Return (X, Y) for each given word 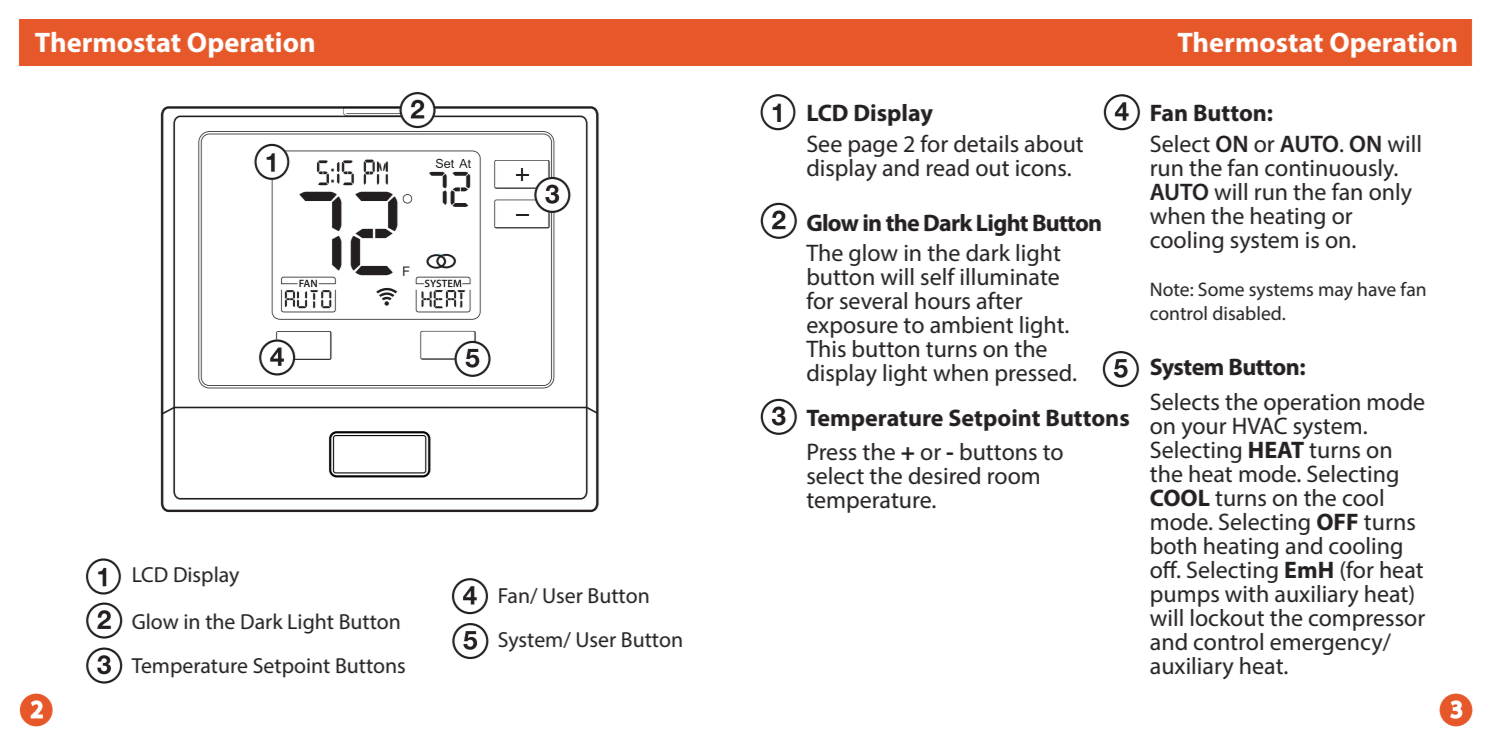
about (1053, 144)
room (1013, 478)
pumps (1185, 598)
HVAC (1260, 426)
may (1336, 293)
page (873, 148)
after (999, 300)
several (873, 301)
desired (944, 476)
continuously (1331, 171)
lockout (1227, 618)
